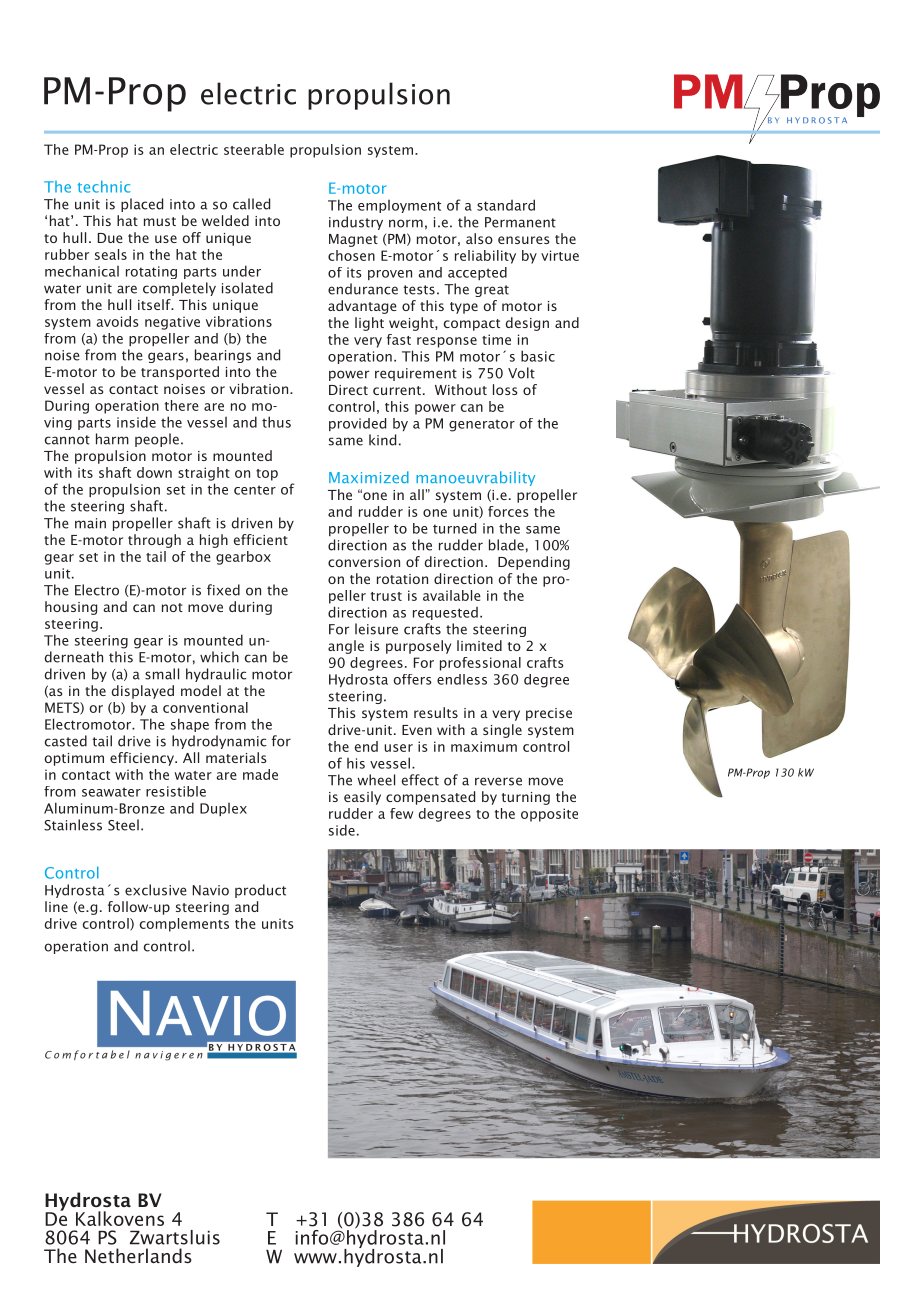 The image size is (924, 1308). What do you see at coordinates (260, 774) in the screenshot?
I see `made` at bounding box center [260, 774].
